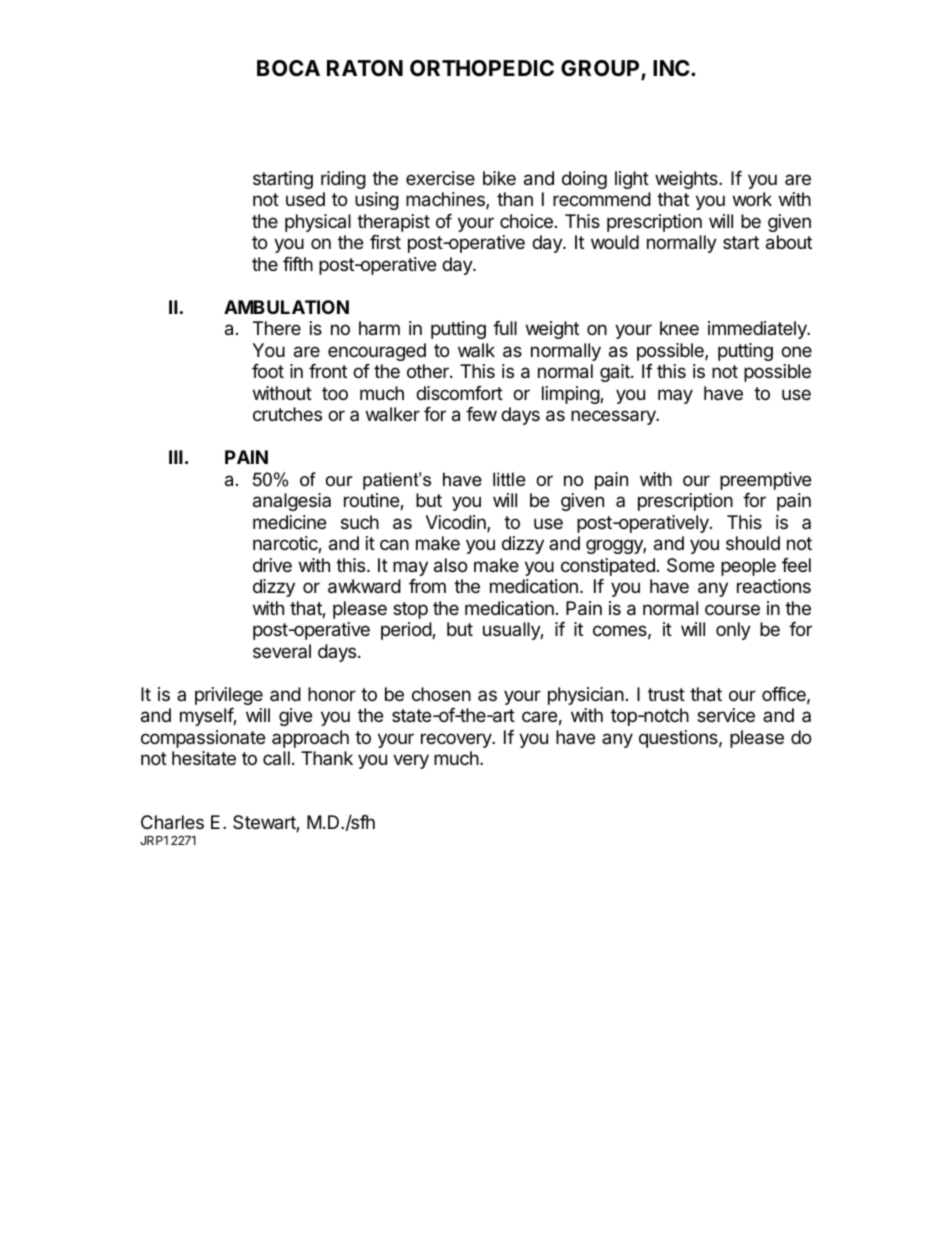 The image size is (952, 1233). I want to click on BOCA, so click(288, 68).
